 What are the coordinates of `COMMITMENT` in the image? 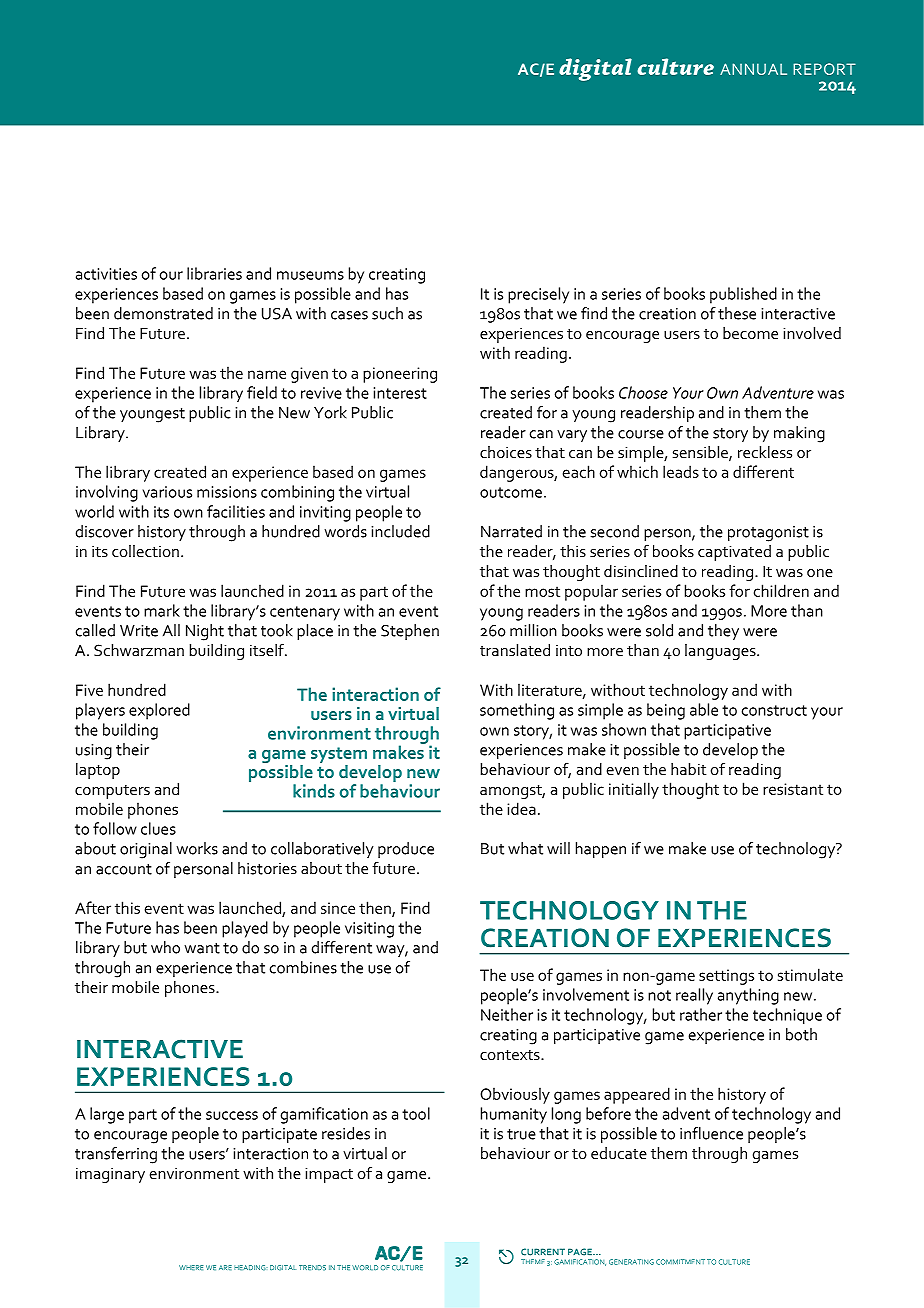 It's located at (680, 1262).
